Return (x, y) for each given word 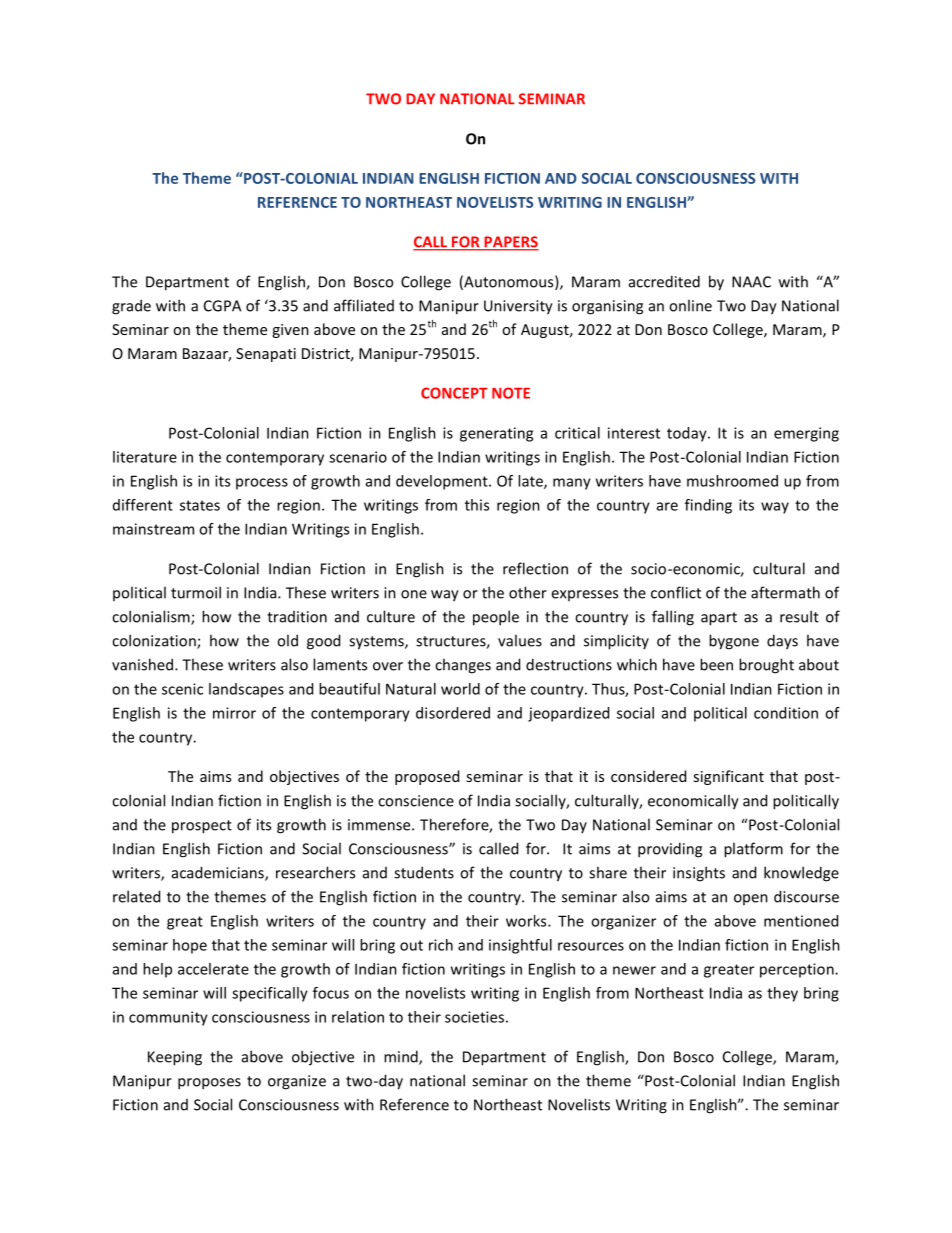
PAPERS (510, 243)
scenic (182, 689)
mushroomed (732, 481)
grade (131, 307)
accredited (664, 281)
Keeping (175, 1058)
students (424, 872)
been (716, 664)
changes (463, 666)
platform (753, 850)
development (443, 482)
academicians (219, 873)
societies (474, 1017)
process (262, 484)
